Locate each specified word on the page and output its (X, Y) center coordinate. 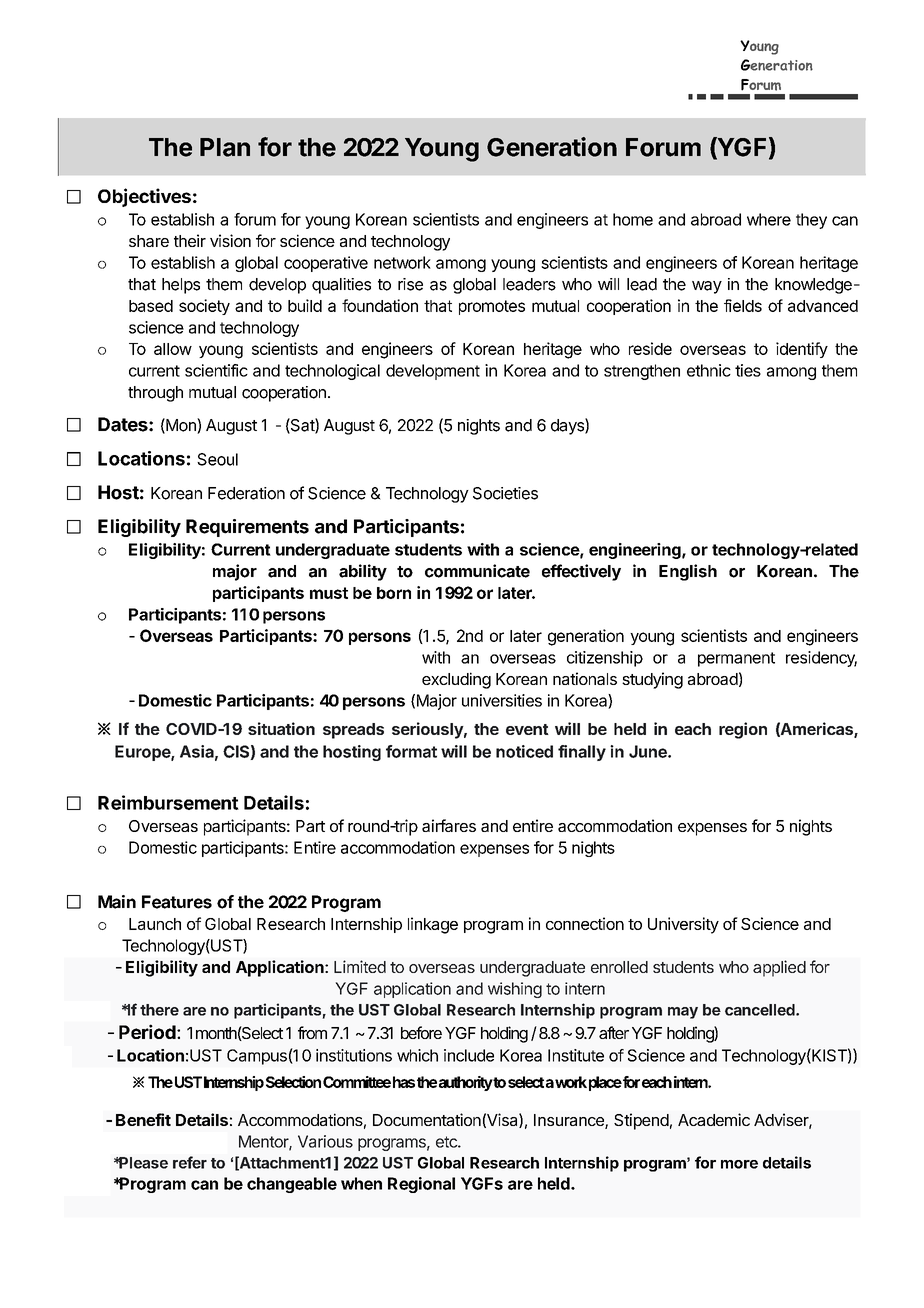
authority (466, 1083)
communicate (477, 571)
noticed (524, 751)
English (688, 572)
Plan (225, 147)
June (649, 751)
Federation (246, 493)
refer (190, 1162)
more (739, 1164)
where (769, 219)
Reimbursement (168, 802)
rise (410, 284)
